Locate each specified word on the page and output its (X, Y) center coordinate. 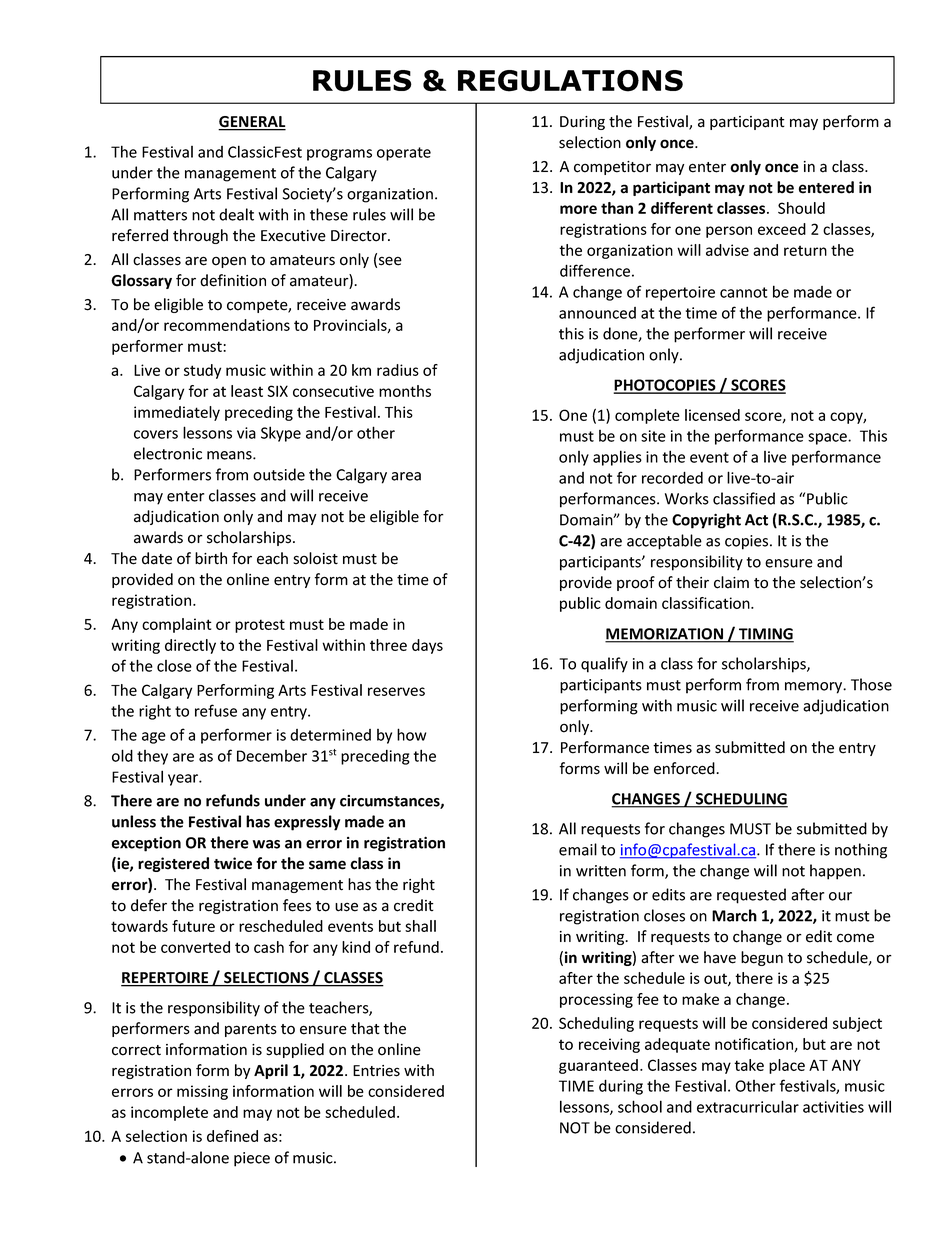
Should (801, 208)
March (734, 915)
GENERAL (252, 123)
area (406, 476)
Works (687, 498)
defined (232, 1136)
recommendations (227, 325)
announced (597, 313)
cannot (744, 292)
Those (871, 684)
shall (420, 926)
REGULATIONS (570, 81)
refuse (216, 710)
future (193, 926)
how (411, 734)
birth (211, 558)
